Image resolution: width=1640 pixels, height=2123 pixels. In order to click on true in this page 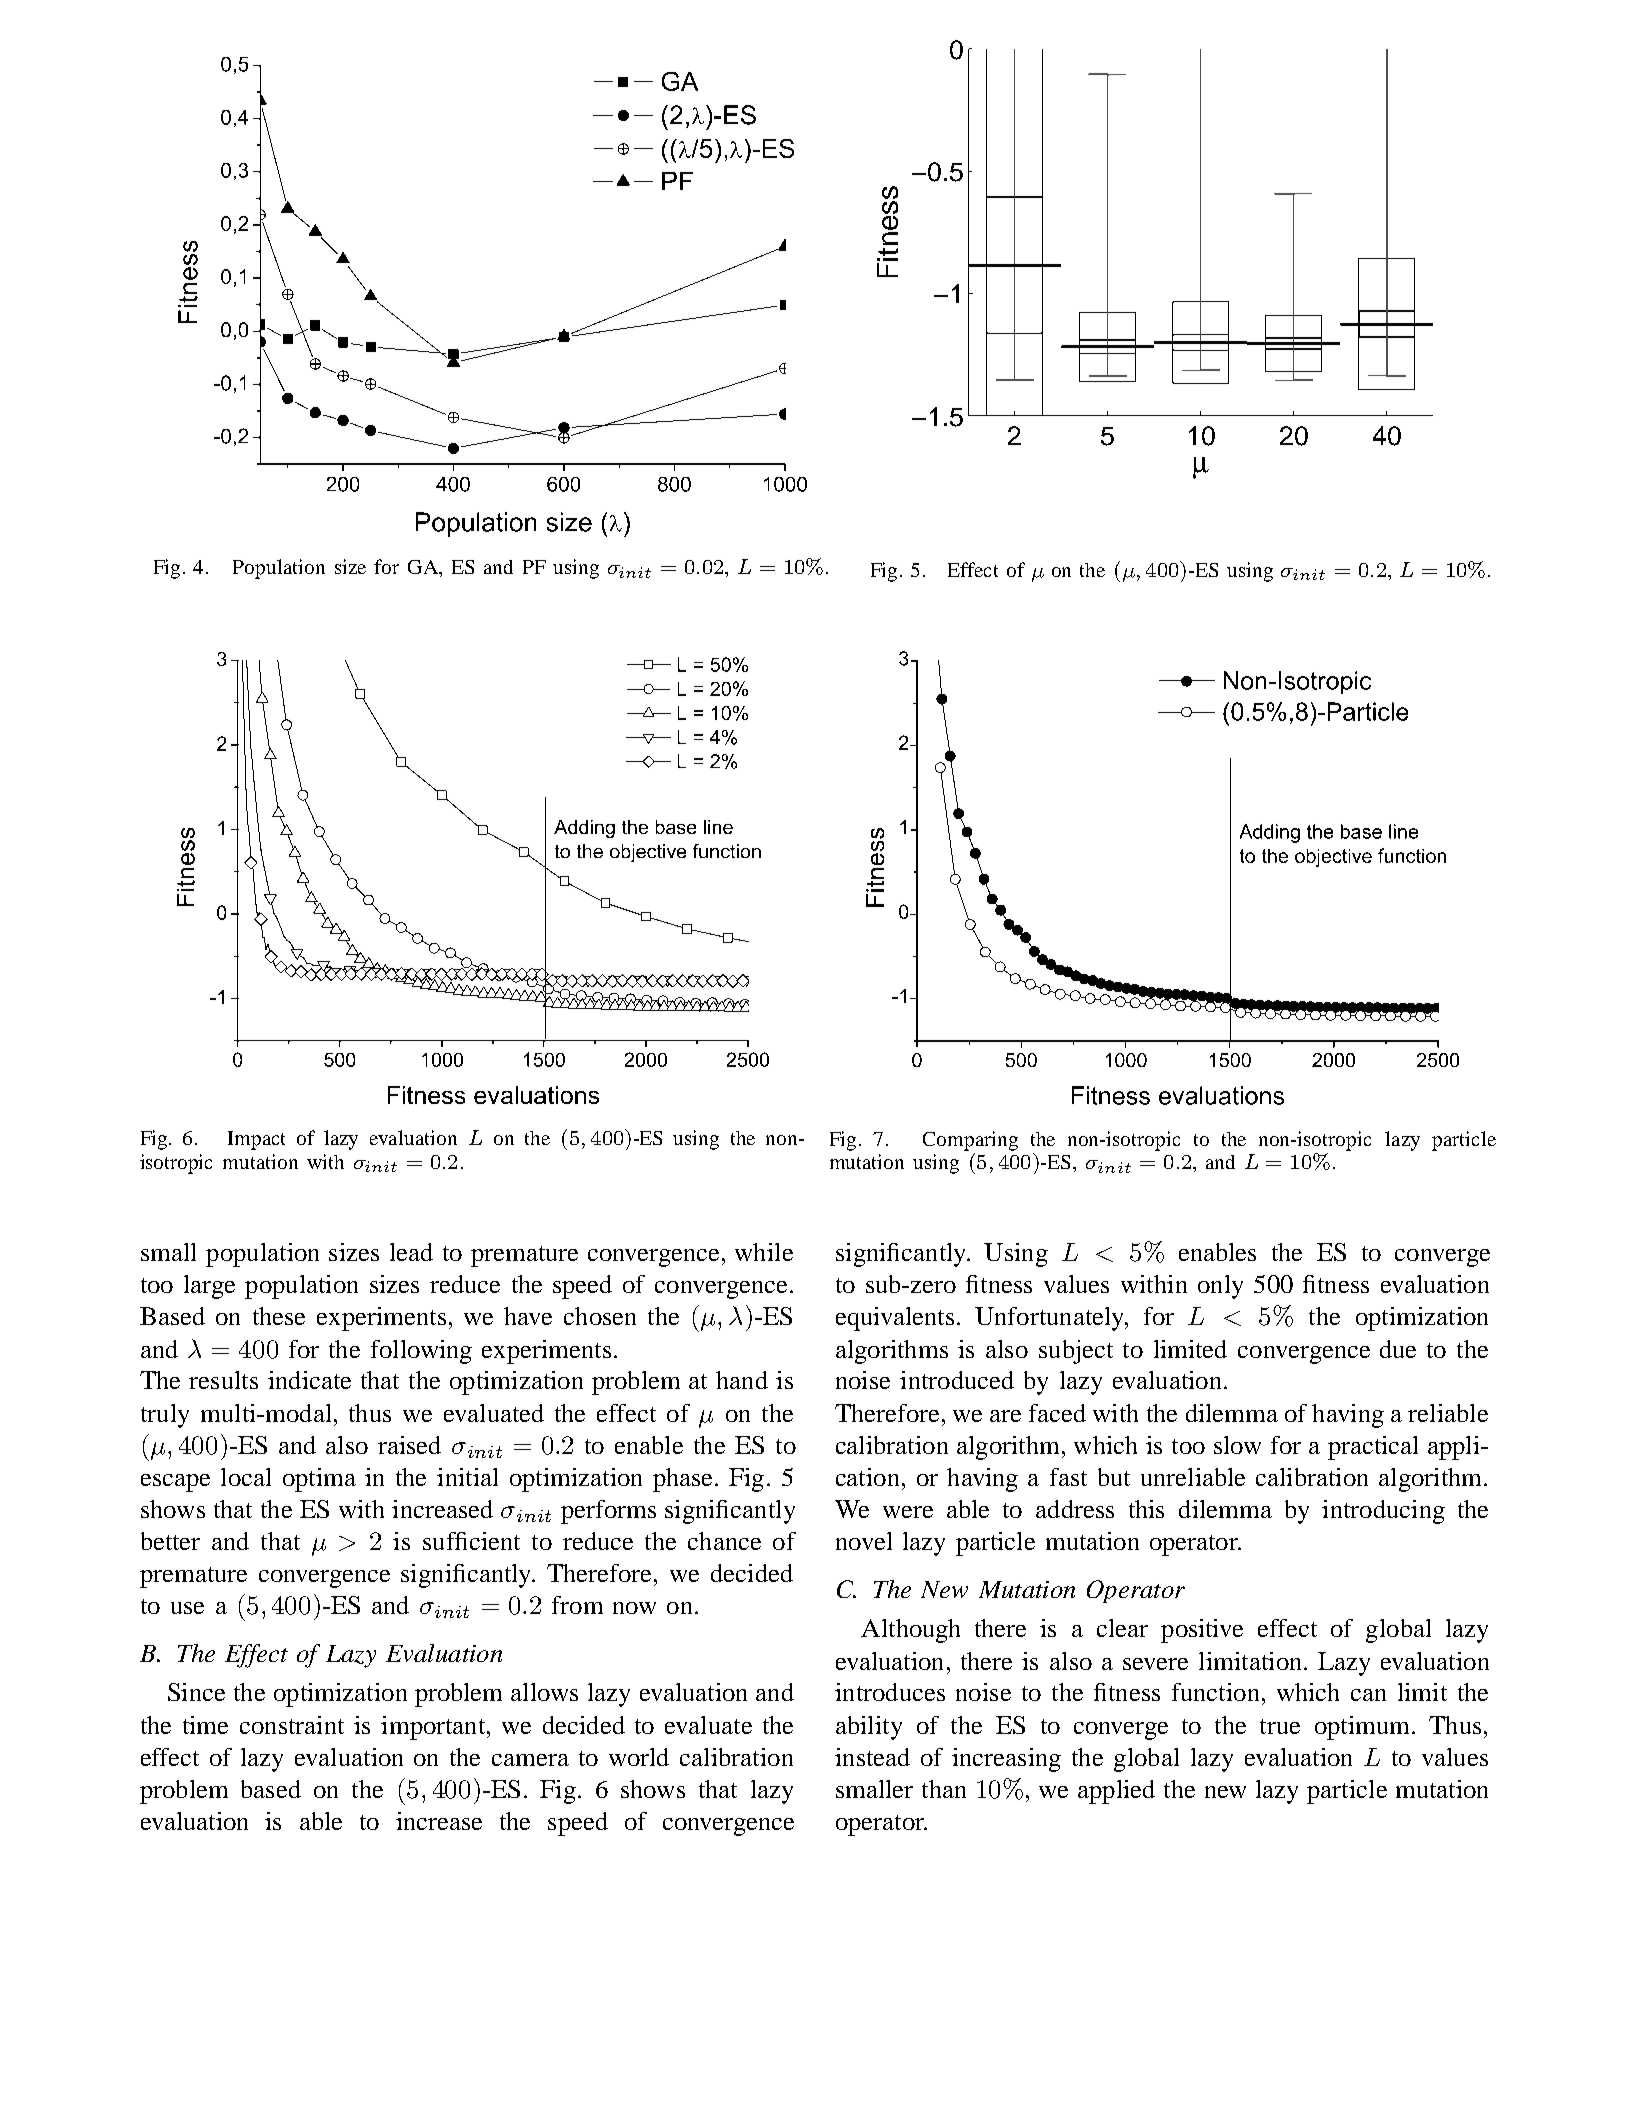, I will do `click(1280, 1726)`.
